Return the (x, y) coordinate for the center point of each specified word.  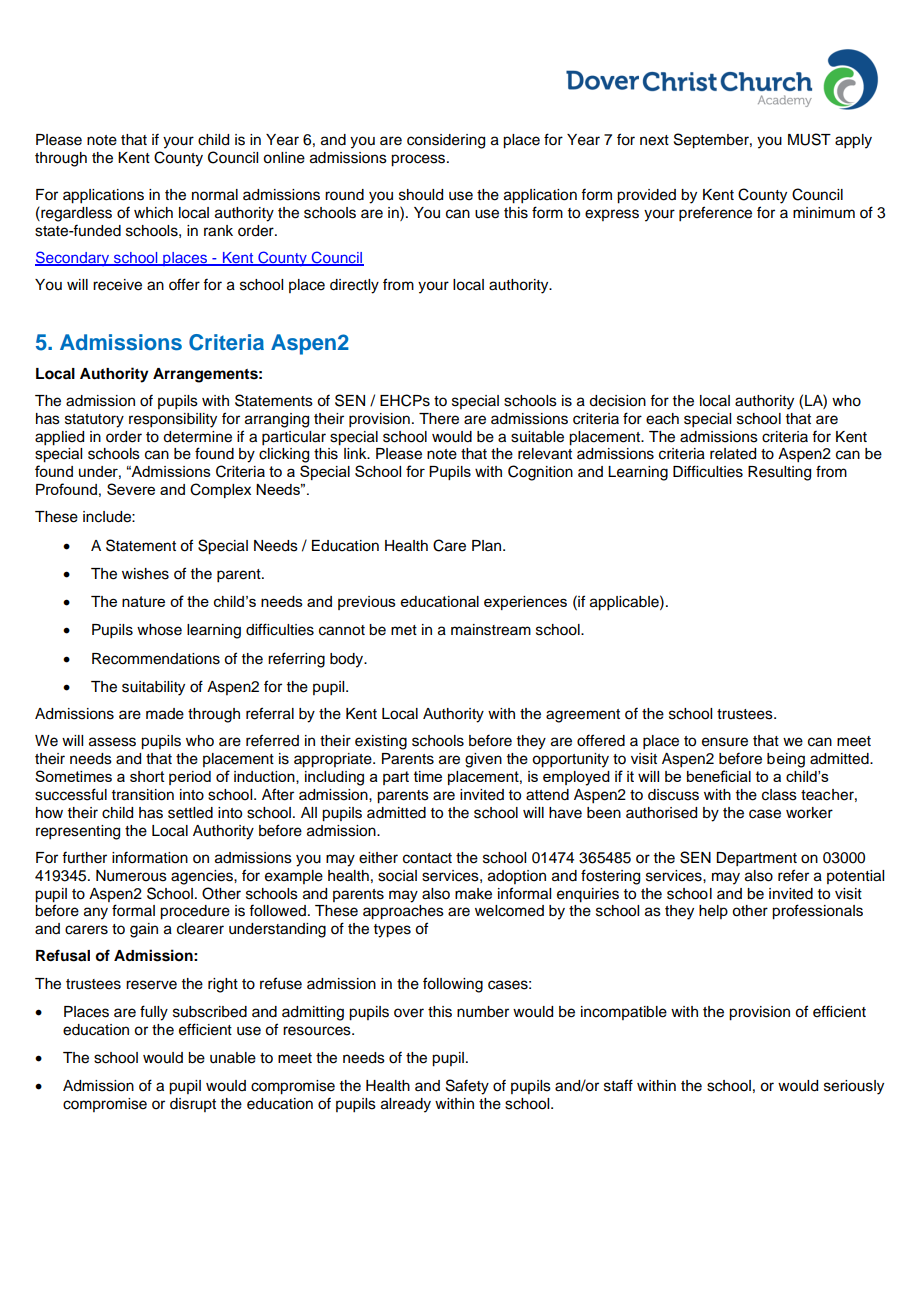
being (786, 760)
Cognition (540, 473)
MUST (809, 139)
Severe (131, 489)
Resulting (779, 473)
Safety (467, 1087)
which (153, 213)
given (483, 760)
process (419, 160)
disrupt (193, 1105)
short (147, 776)
